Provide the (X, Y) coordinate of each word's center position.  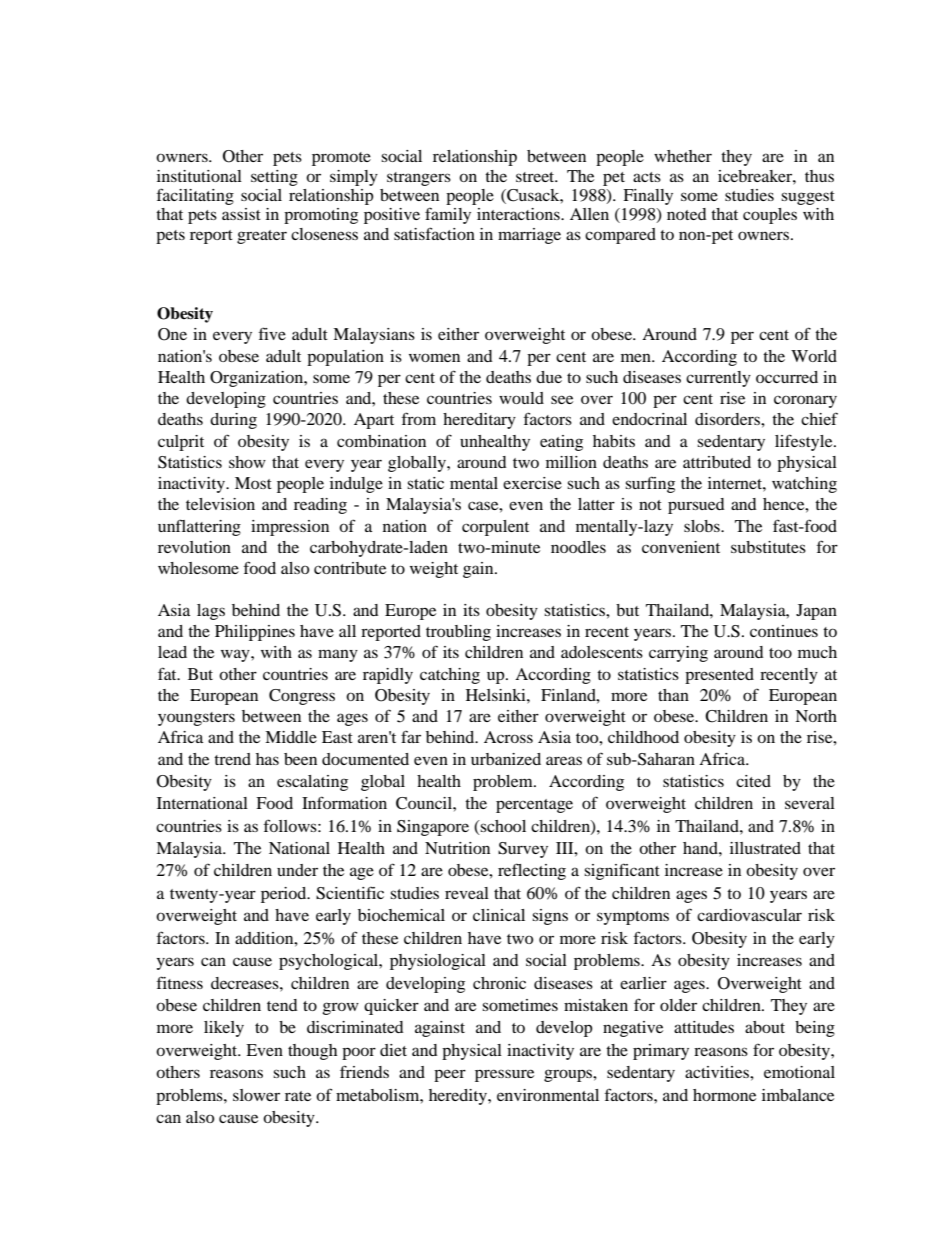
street (536, 177)
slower (256, 1095)
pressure (504, 1075)
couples (770, 216)
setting (274, 178)
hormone (724, 1095)
